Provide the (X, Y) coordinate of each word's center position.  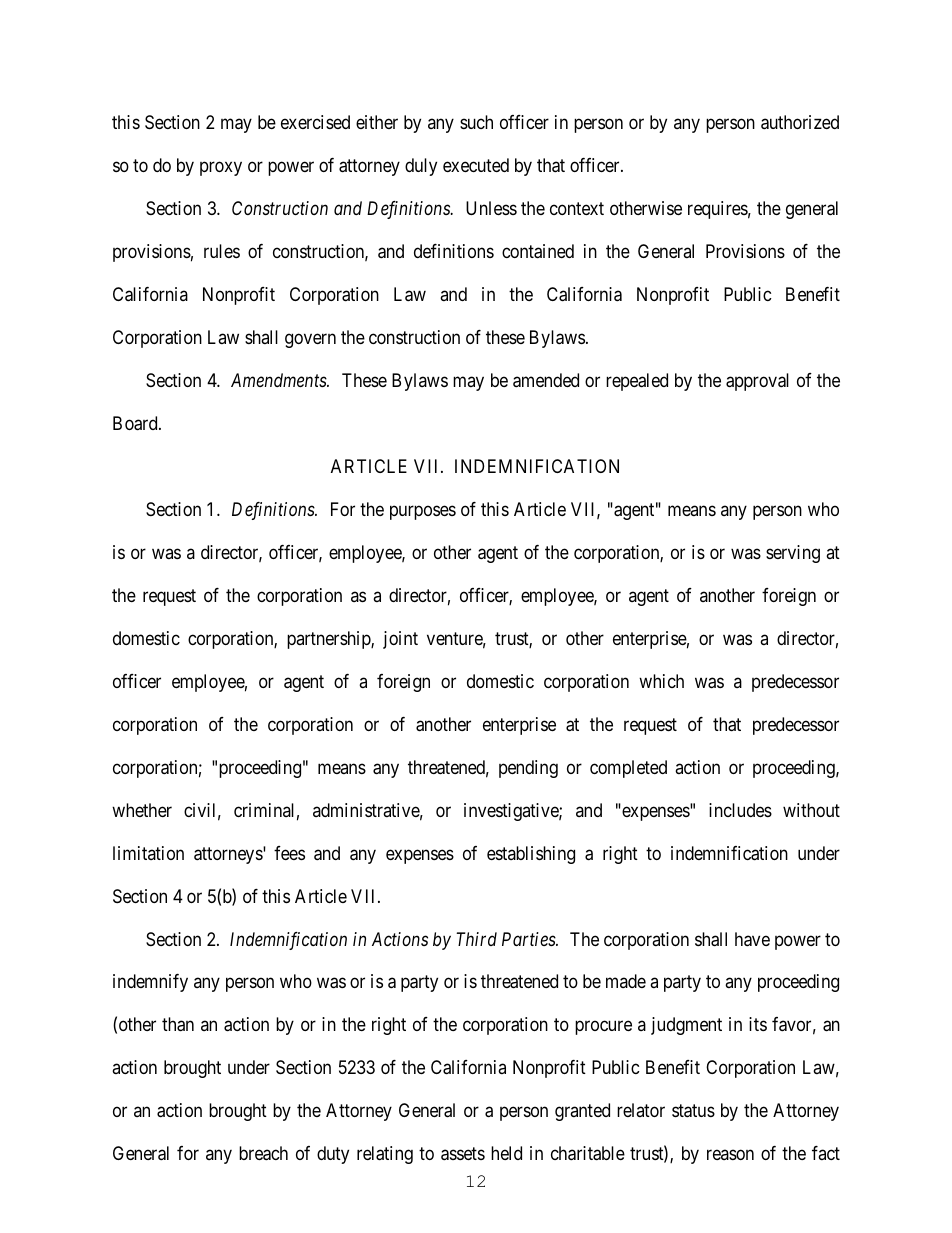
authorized (800, 122)
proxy (221, 168)
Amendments (279, 380)
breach (263, 1153)
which (661, 681)
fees (289, 853)
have (752, 939)
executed (476, 165)
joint (400, 640)
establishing (531, 855)
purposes (423, 512)
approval (757, 382)
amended (546, 380)
